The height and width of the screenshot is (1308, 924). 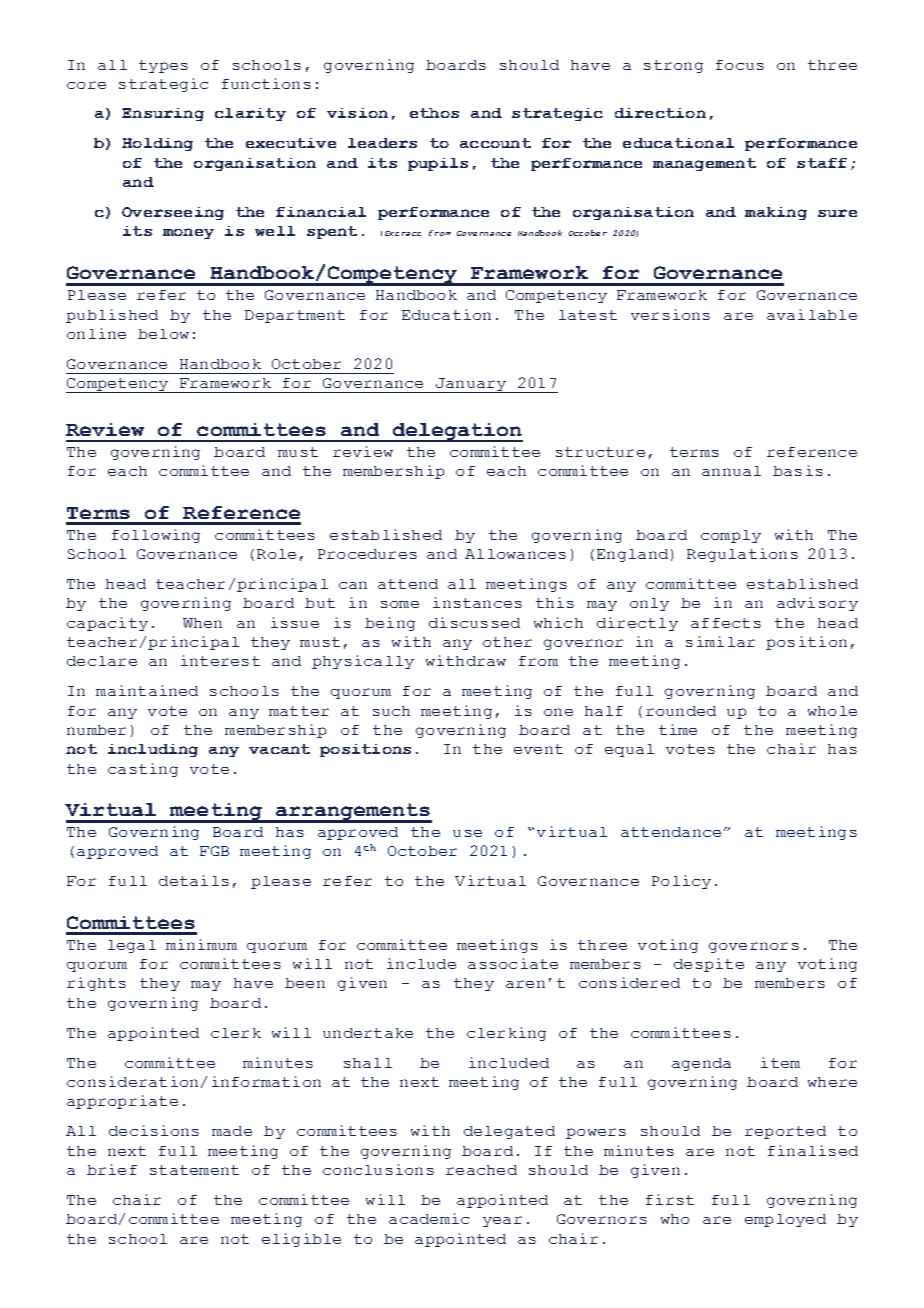 What do you see at coordinates (163, 114) in the screenshot?
I see `Ensuring` at bounding box center [163, 114].
